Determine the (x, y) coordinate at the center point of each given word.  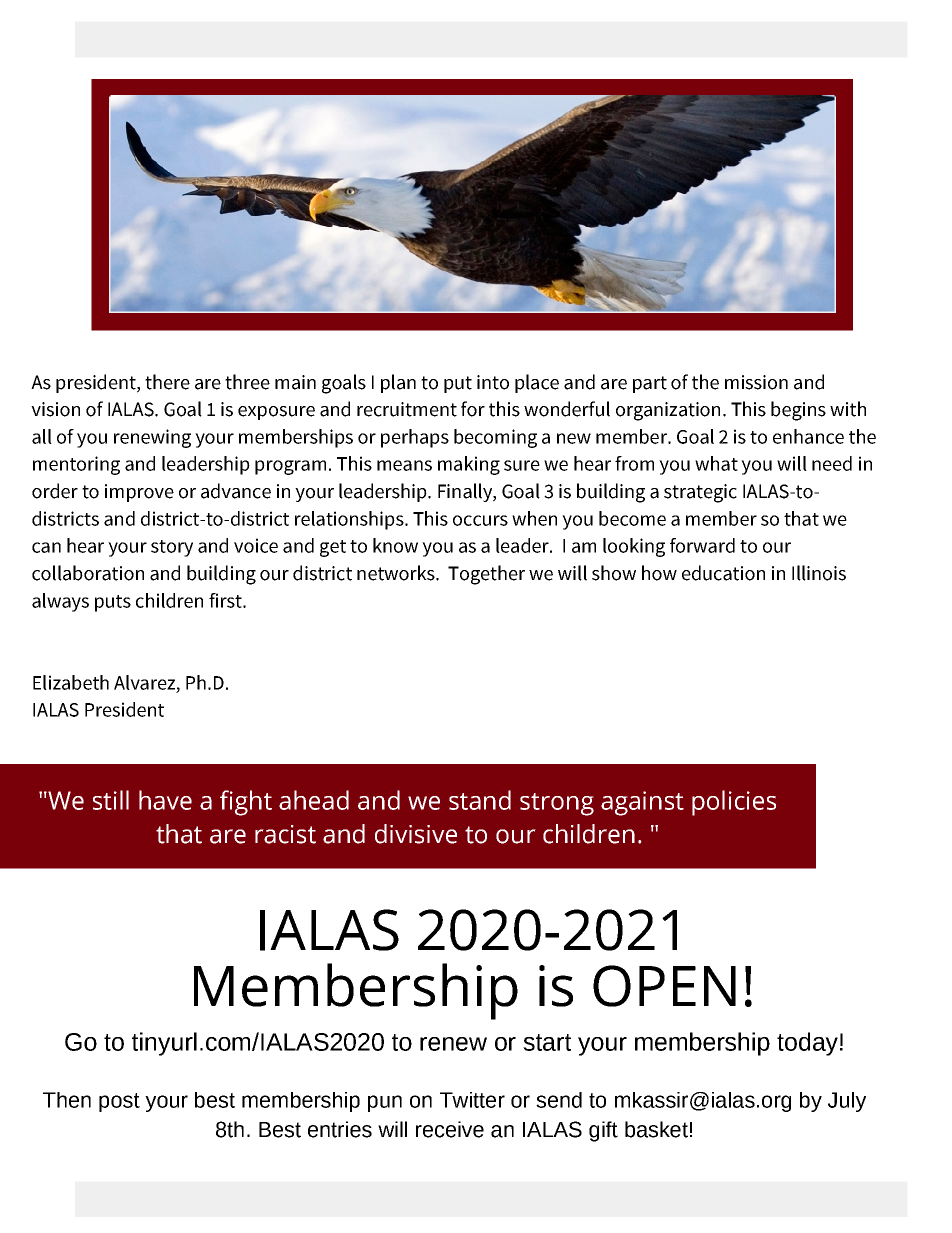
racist (285, 834)
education (723, 573)
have (165, 800)
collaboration (88, 573)
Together (486, 575)
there (167, 382)
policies (734, 803)
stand (480, 800)
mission (756, 382)
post (119, 1102)
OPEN (664, 986)
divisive (416, 834)
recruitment (407, 409)
